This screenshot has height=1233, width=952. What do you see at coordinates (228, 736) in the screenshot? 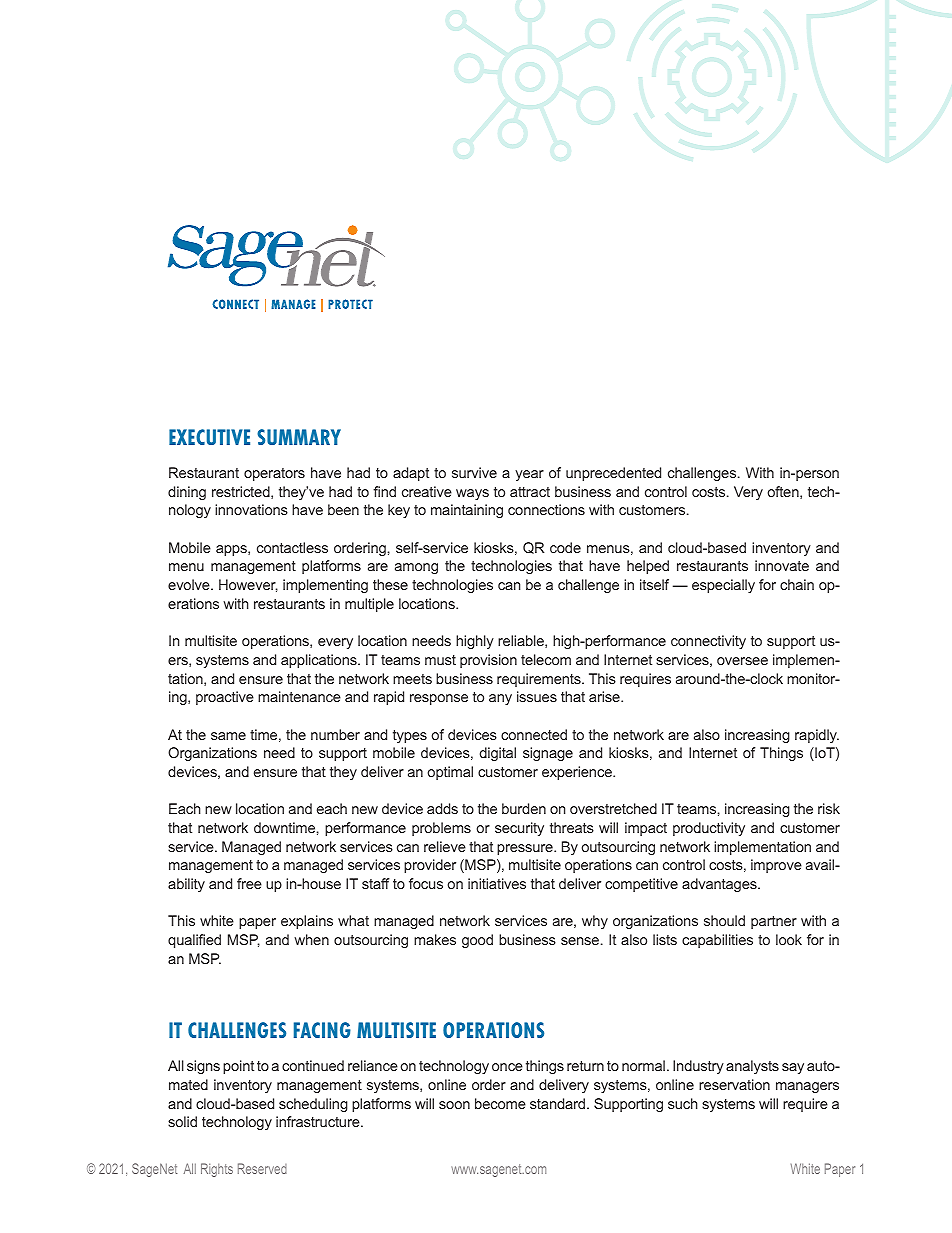
I see `same` at bounding box center [228, 736].
